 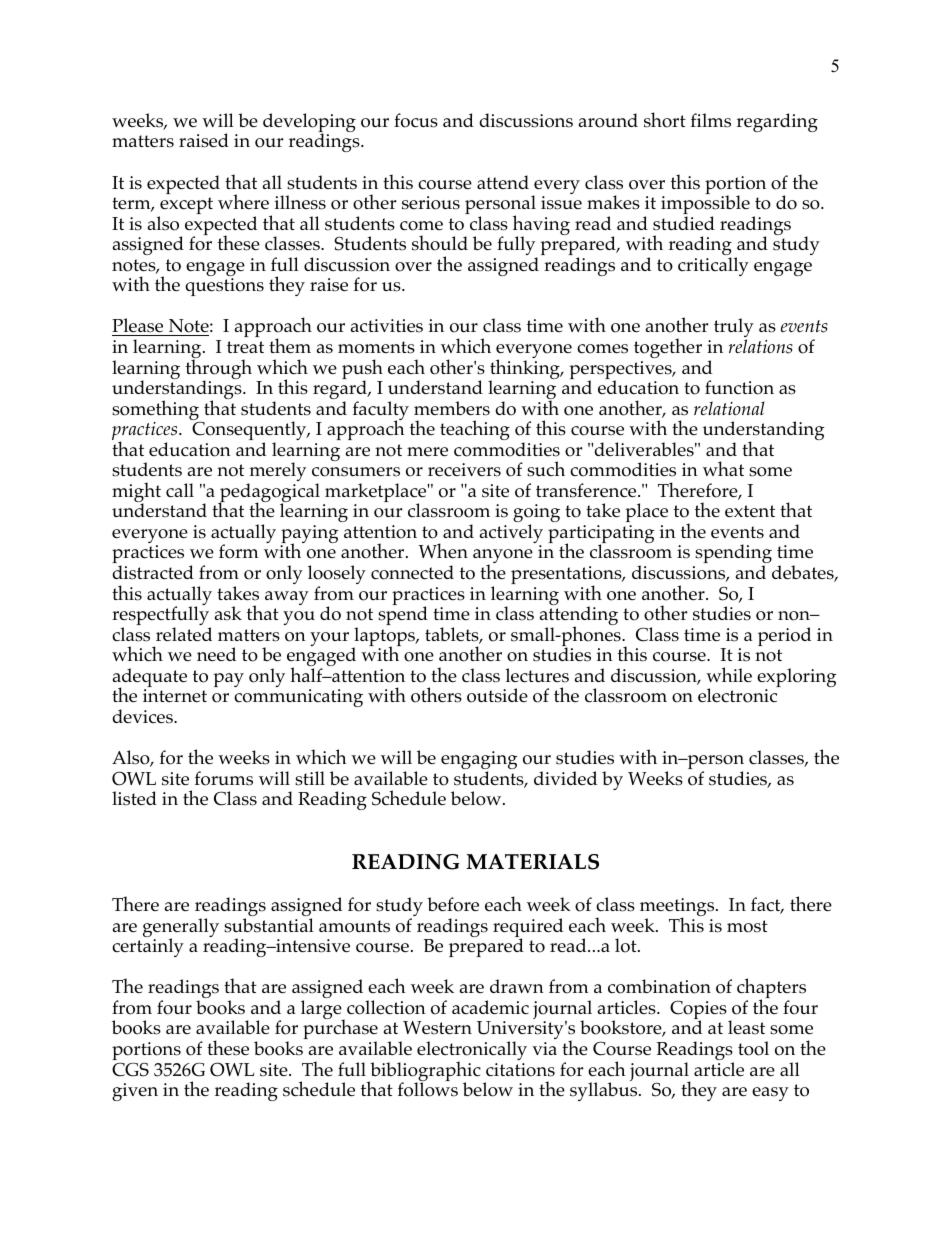 I want to click on meetings, so click(x=678, y=908).
